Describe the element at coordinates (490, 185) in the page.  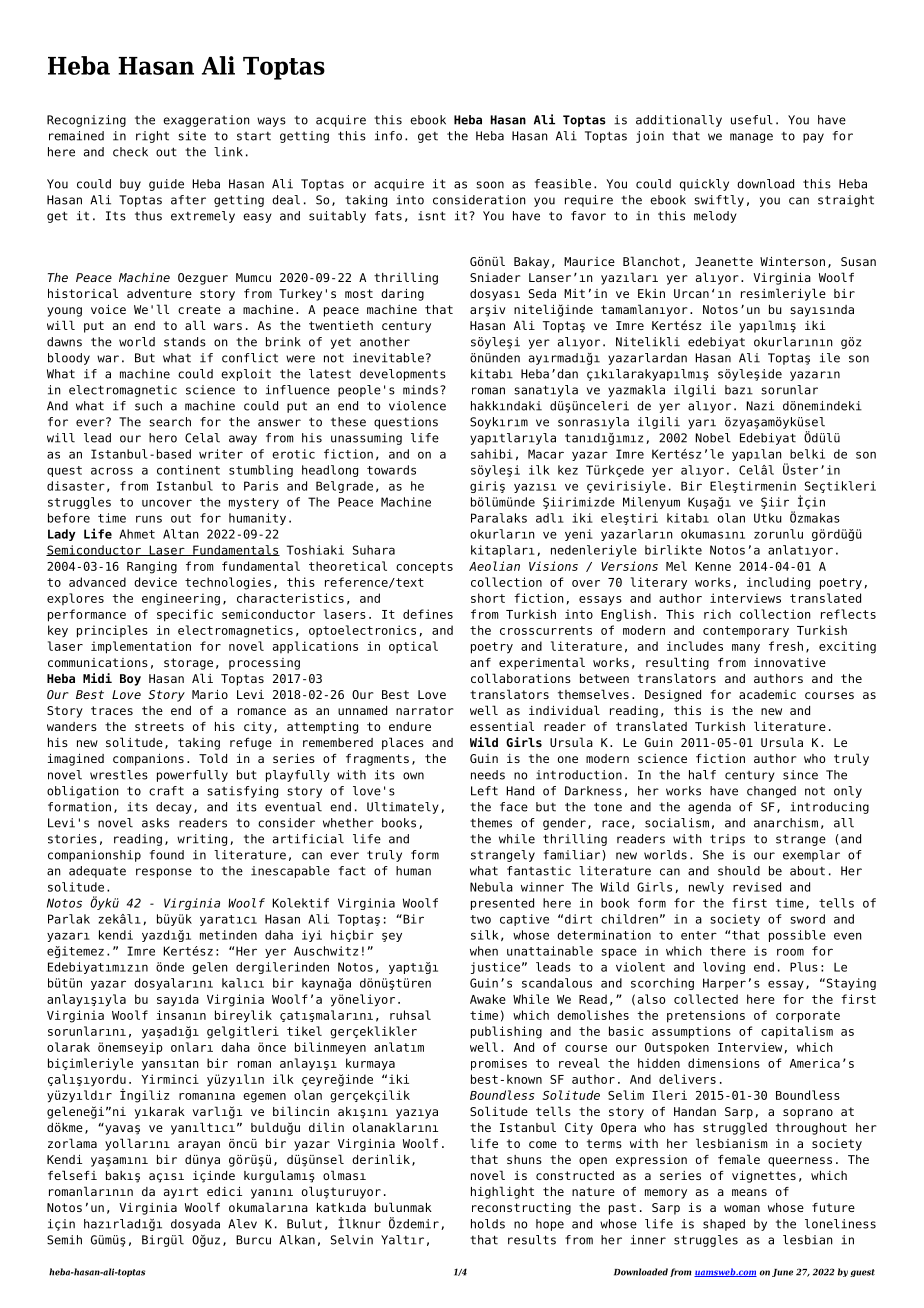
I see `soon` at that location.
